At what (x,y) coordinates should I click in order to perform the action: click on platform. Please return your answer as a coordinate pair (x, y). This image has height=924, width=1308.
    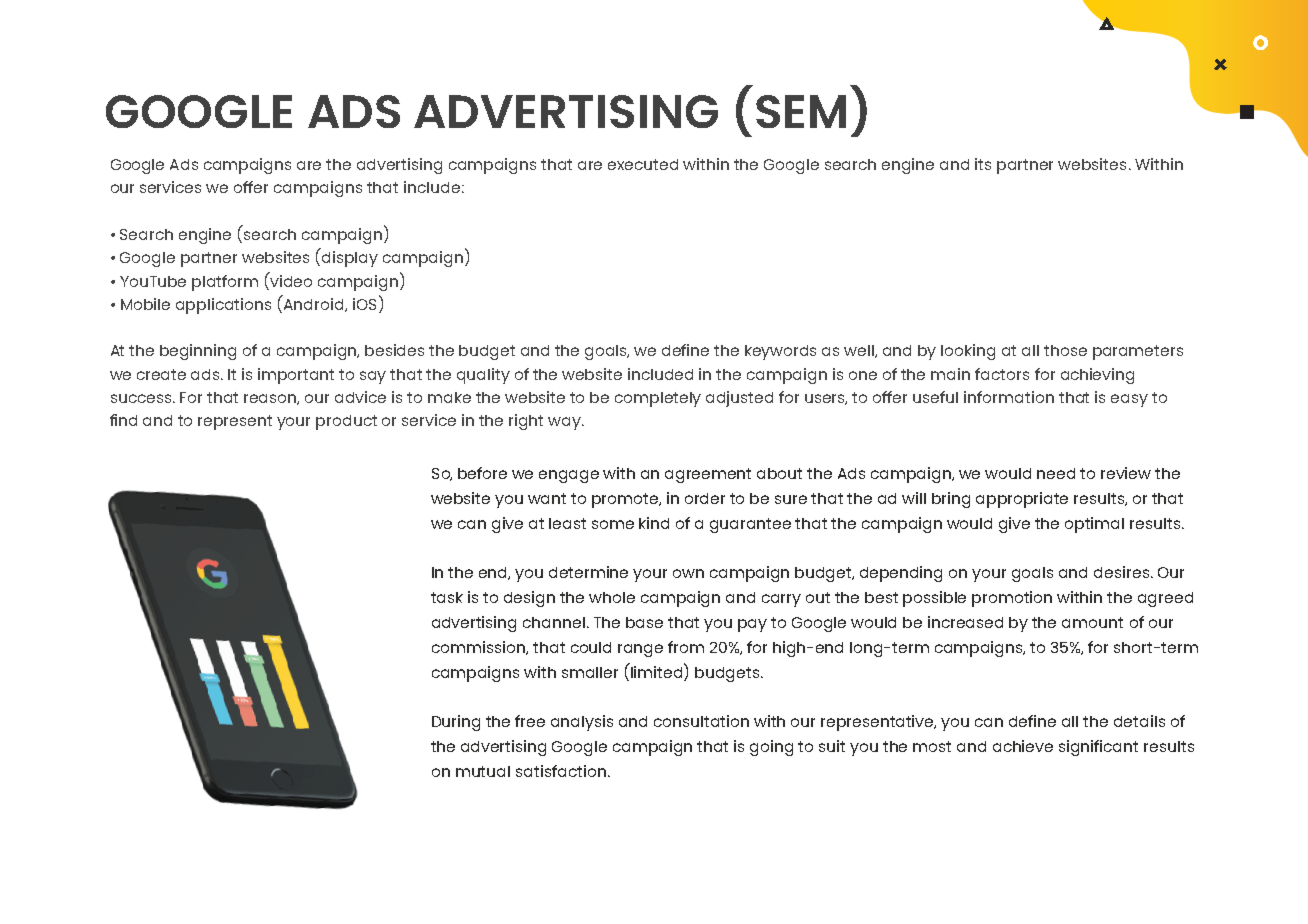
    Looking at the image, I should click on (225, 283).
